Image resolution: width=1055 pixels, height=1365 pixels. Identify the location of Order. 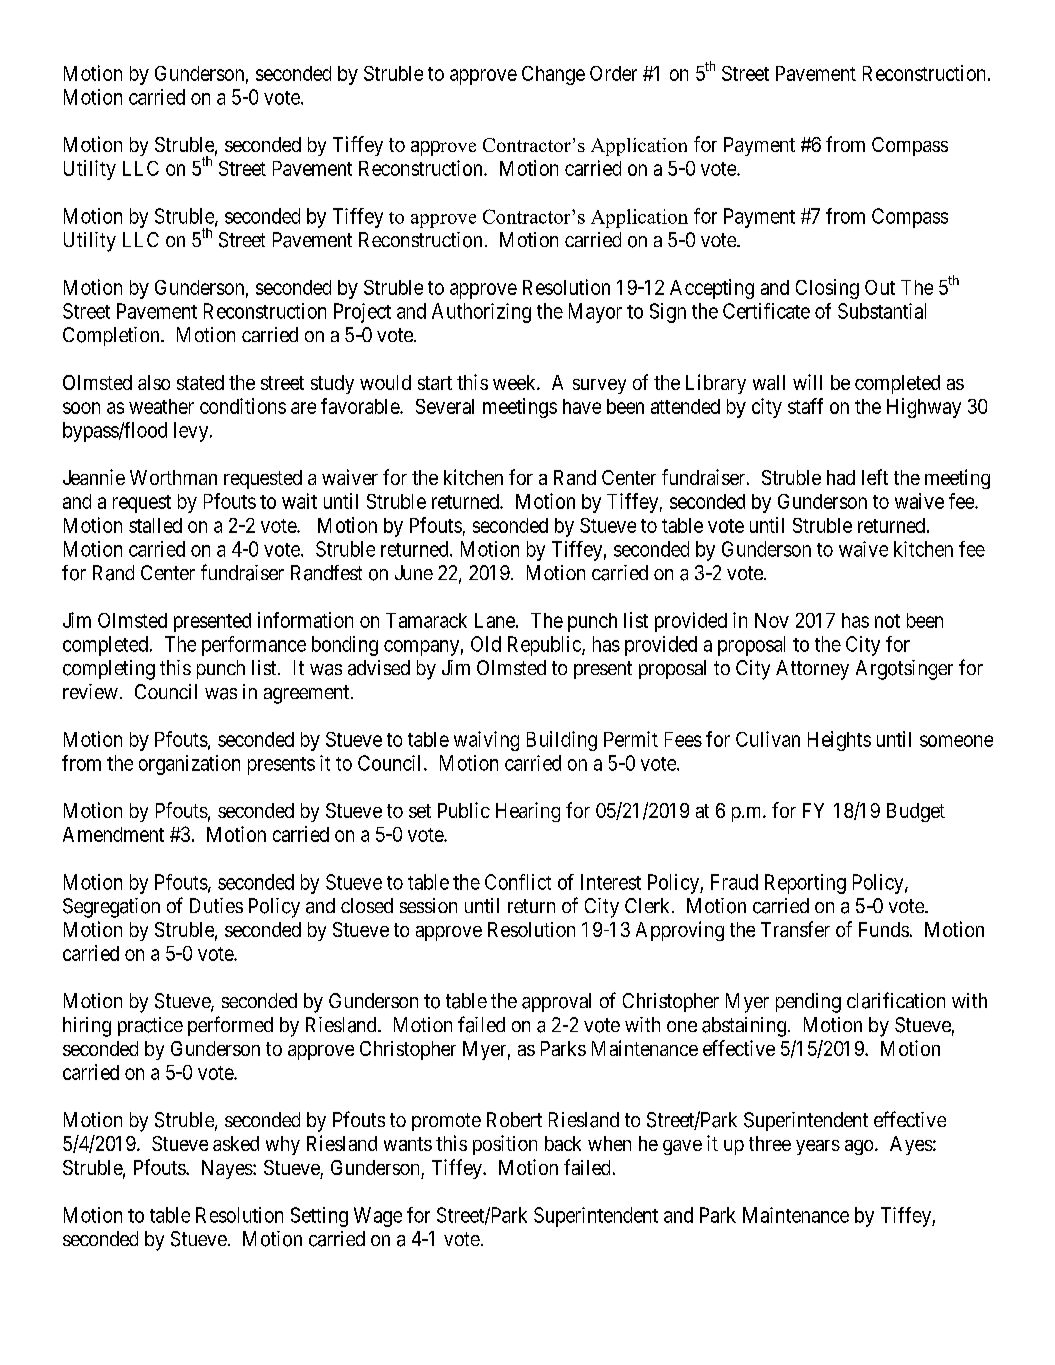
(613, 73).
